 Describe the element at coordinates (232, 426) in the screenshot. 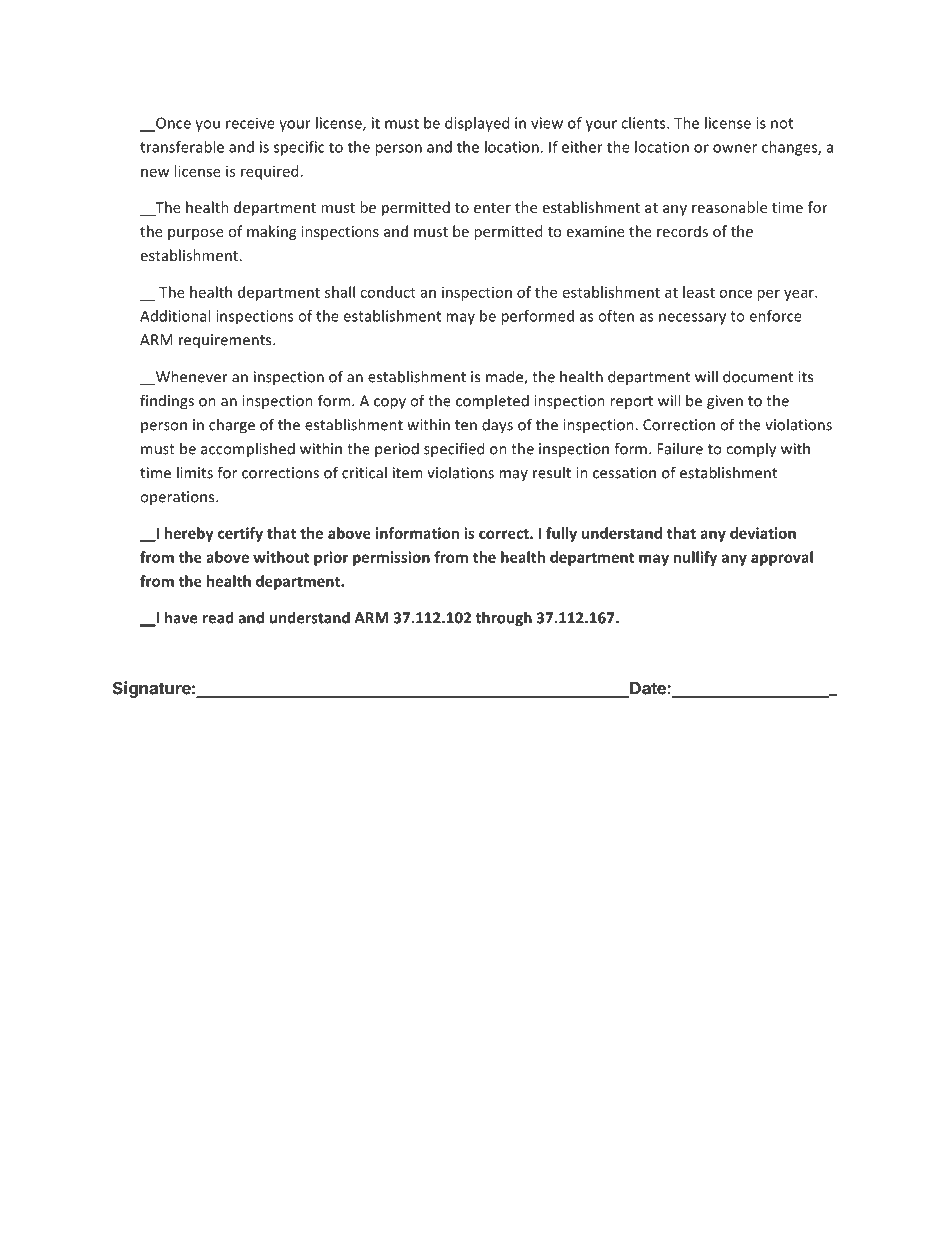

I see `charge` at that location.
